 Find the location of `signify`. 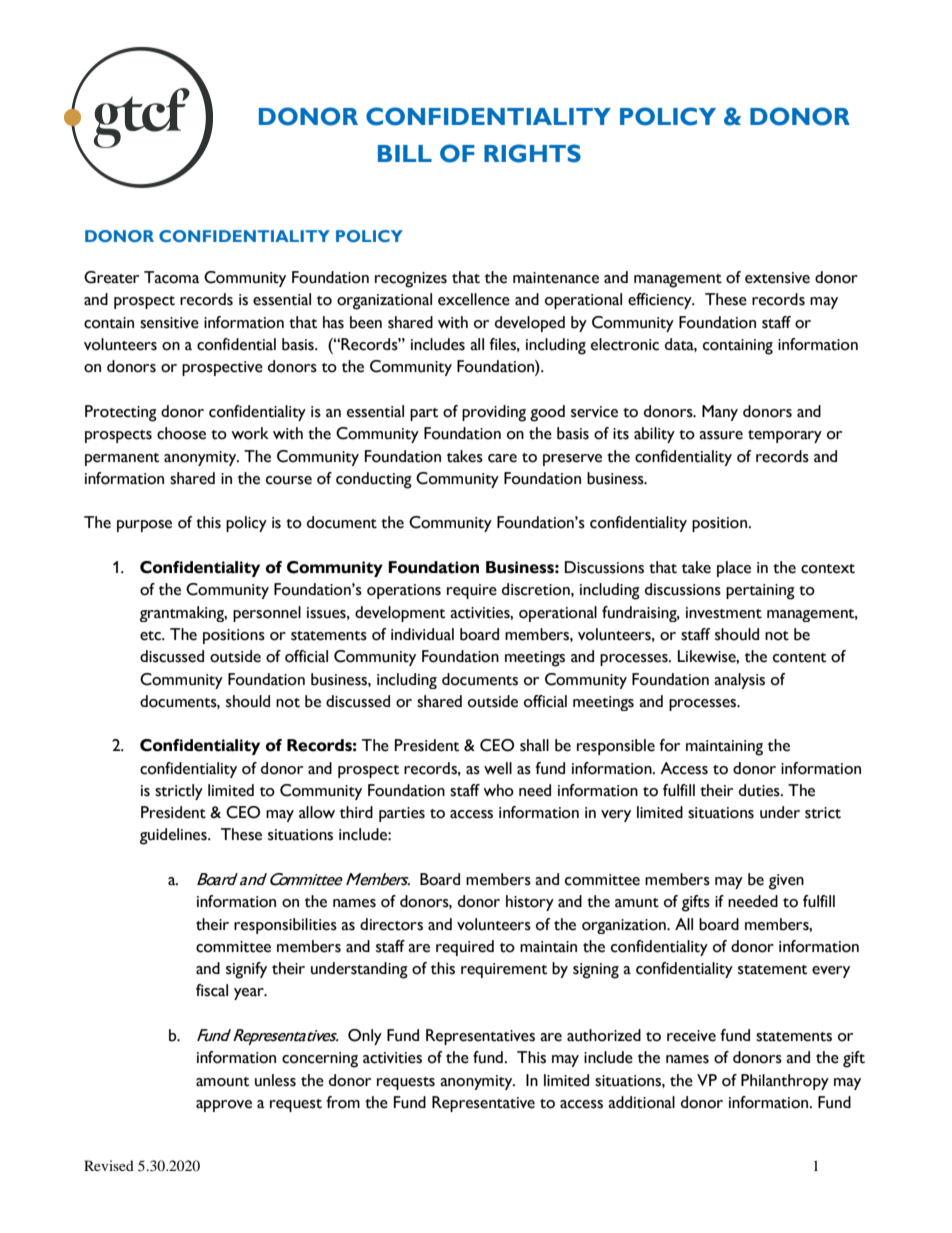

signify is located at coordinates (246, 970).
